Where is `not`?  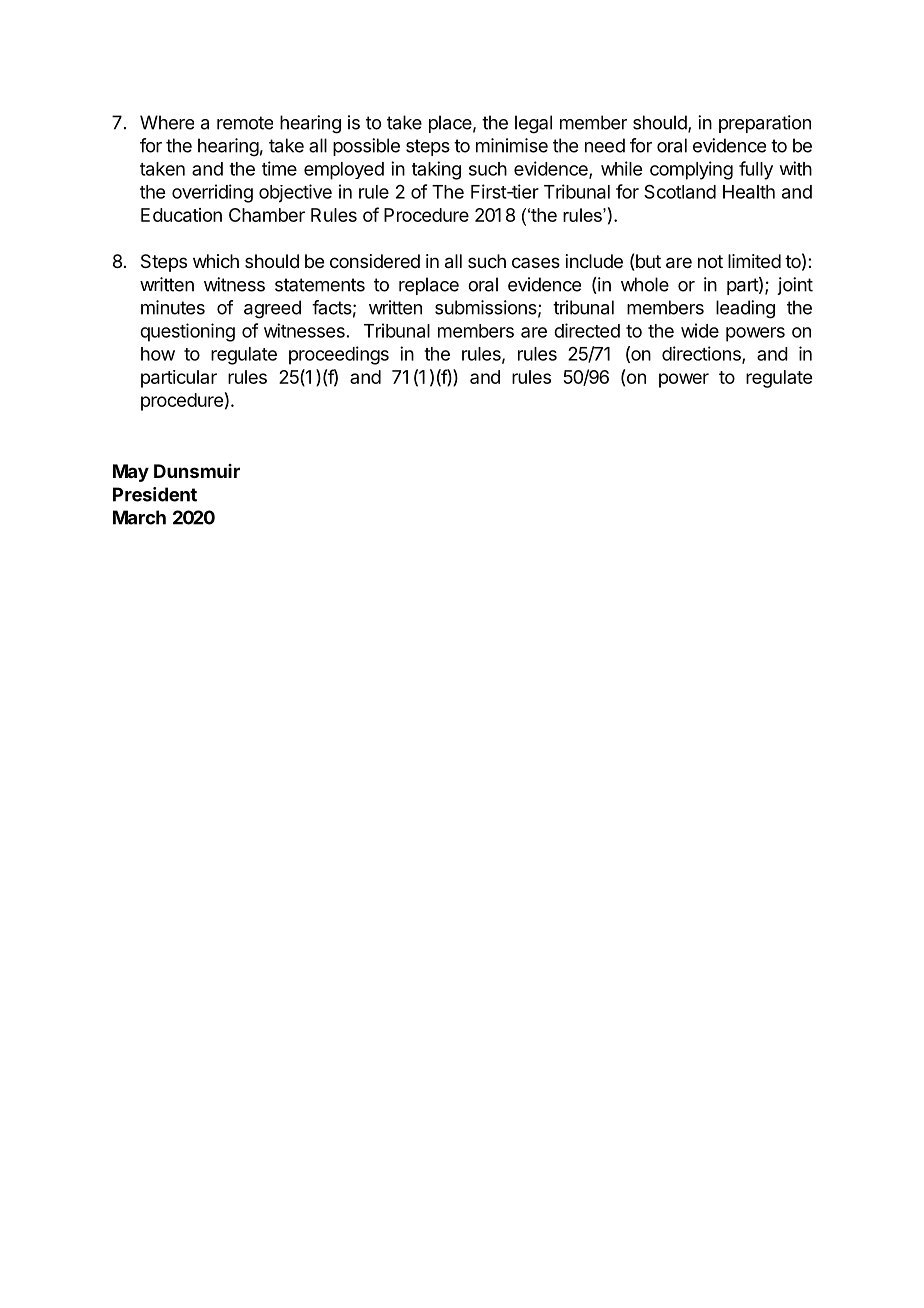
not is located at coordinates (710, 261).
